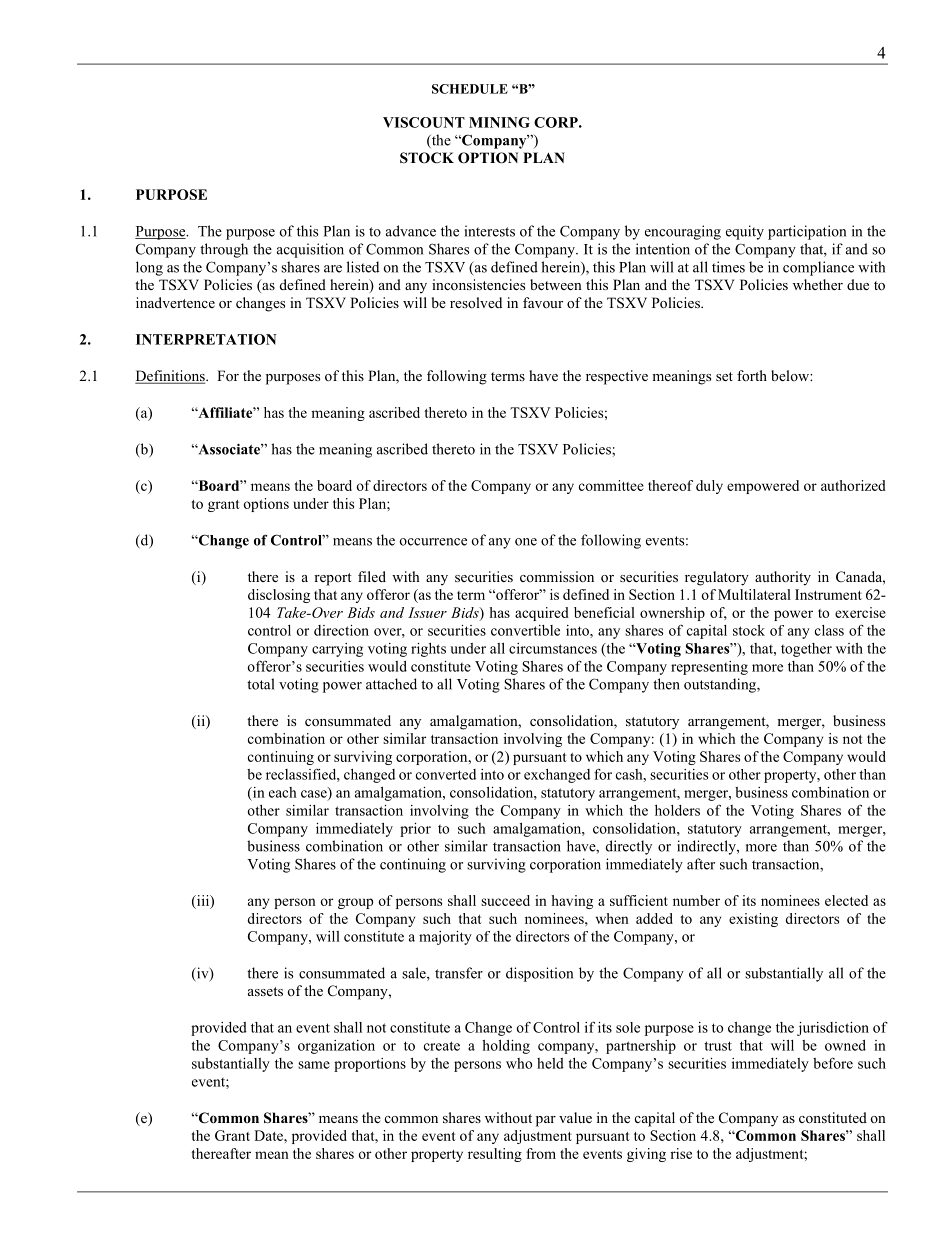  Describe the element at coordinates (269, 1135) in the image. I see `Date` at that location.
